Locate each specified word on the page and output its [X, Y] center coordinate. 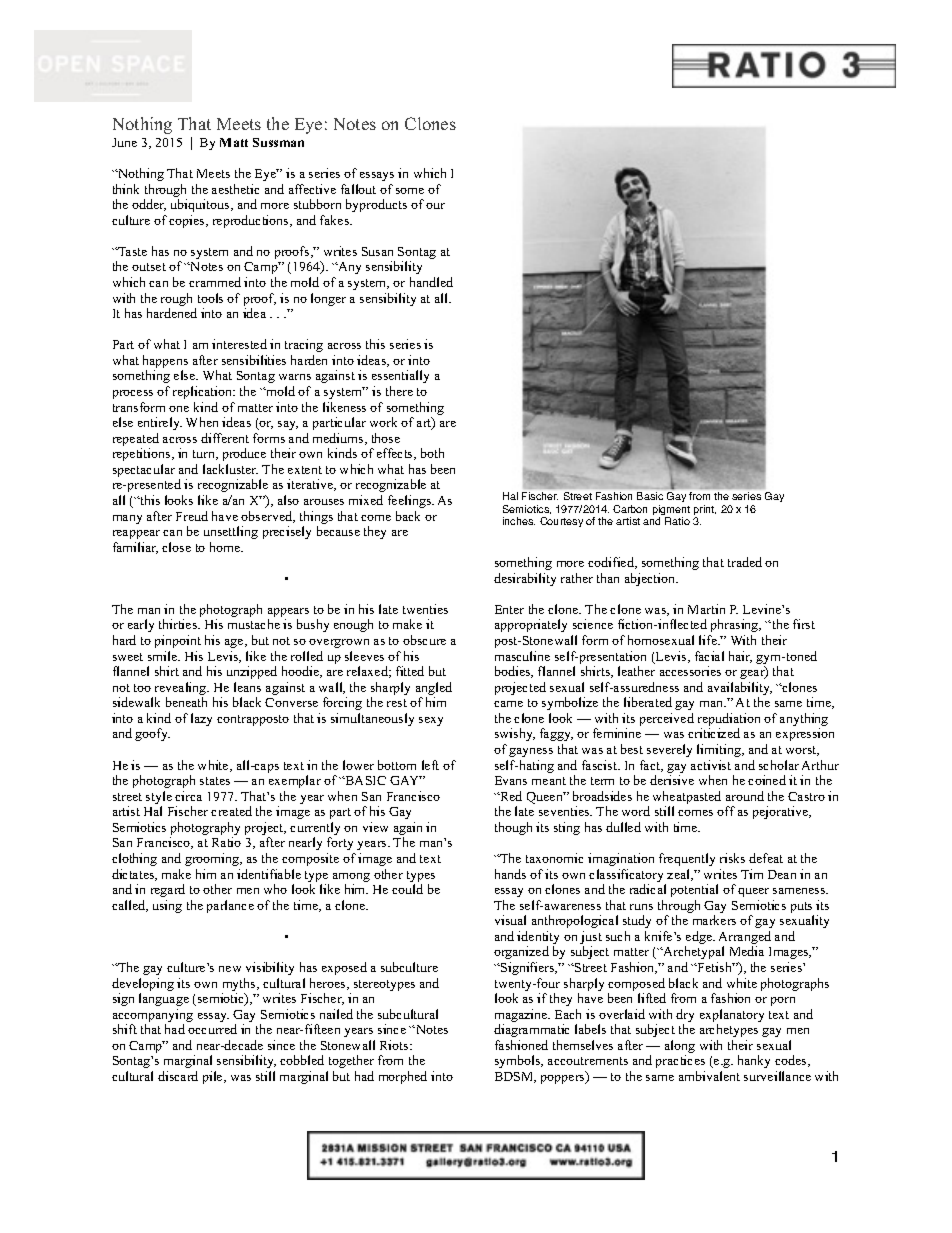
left [430, 765]
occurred [212, 1029]
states [215, 781]
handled [431, 282]
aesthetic [235, 189]
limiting [720, 750]
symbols [519, 1061]
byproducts [376, 205]
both [432, 453]
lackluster [230, 469]
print [705, 511]
